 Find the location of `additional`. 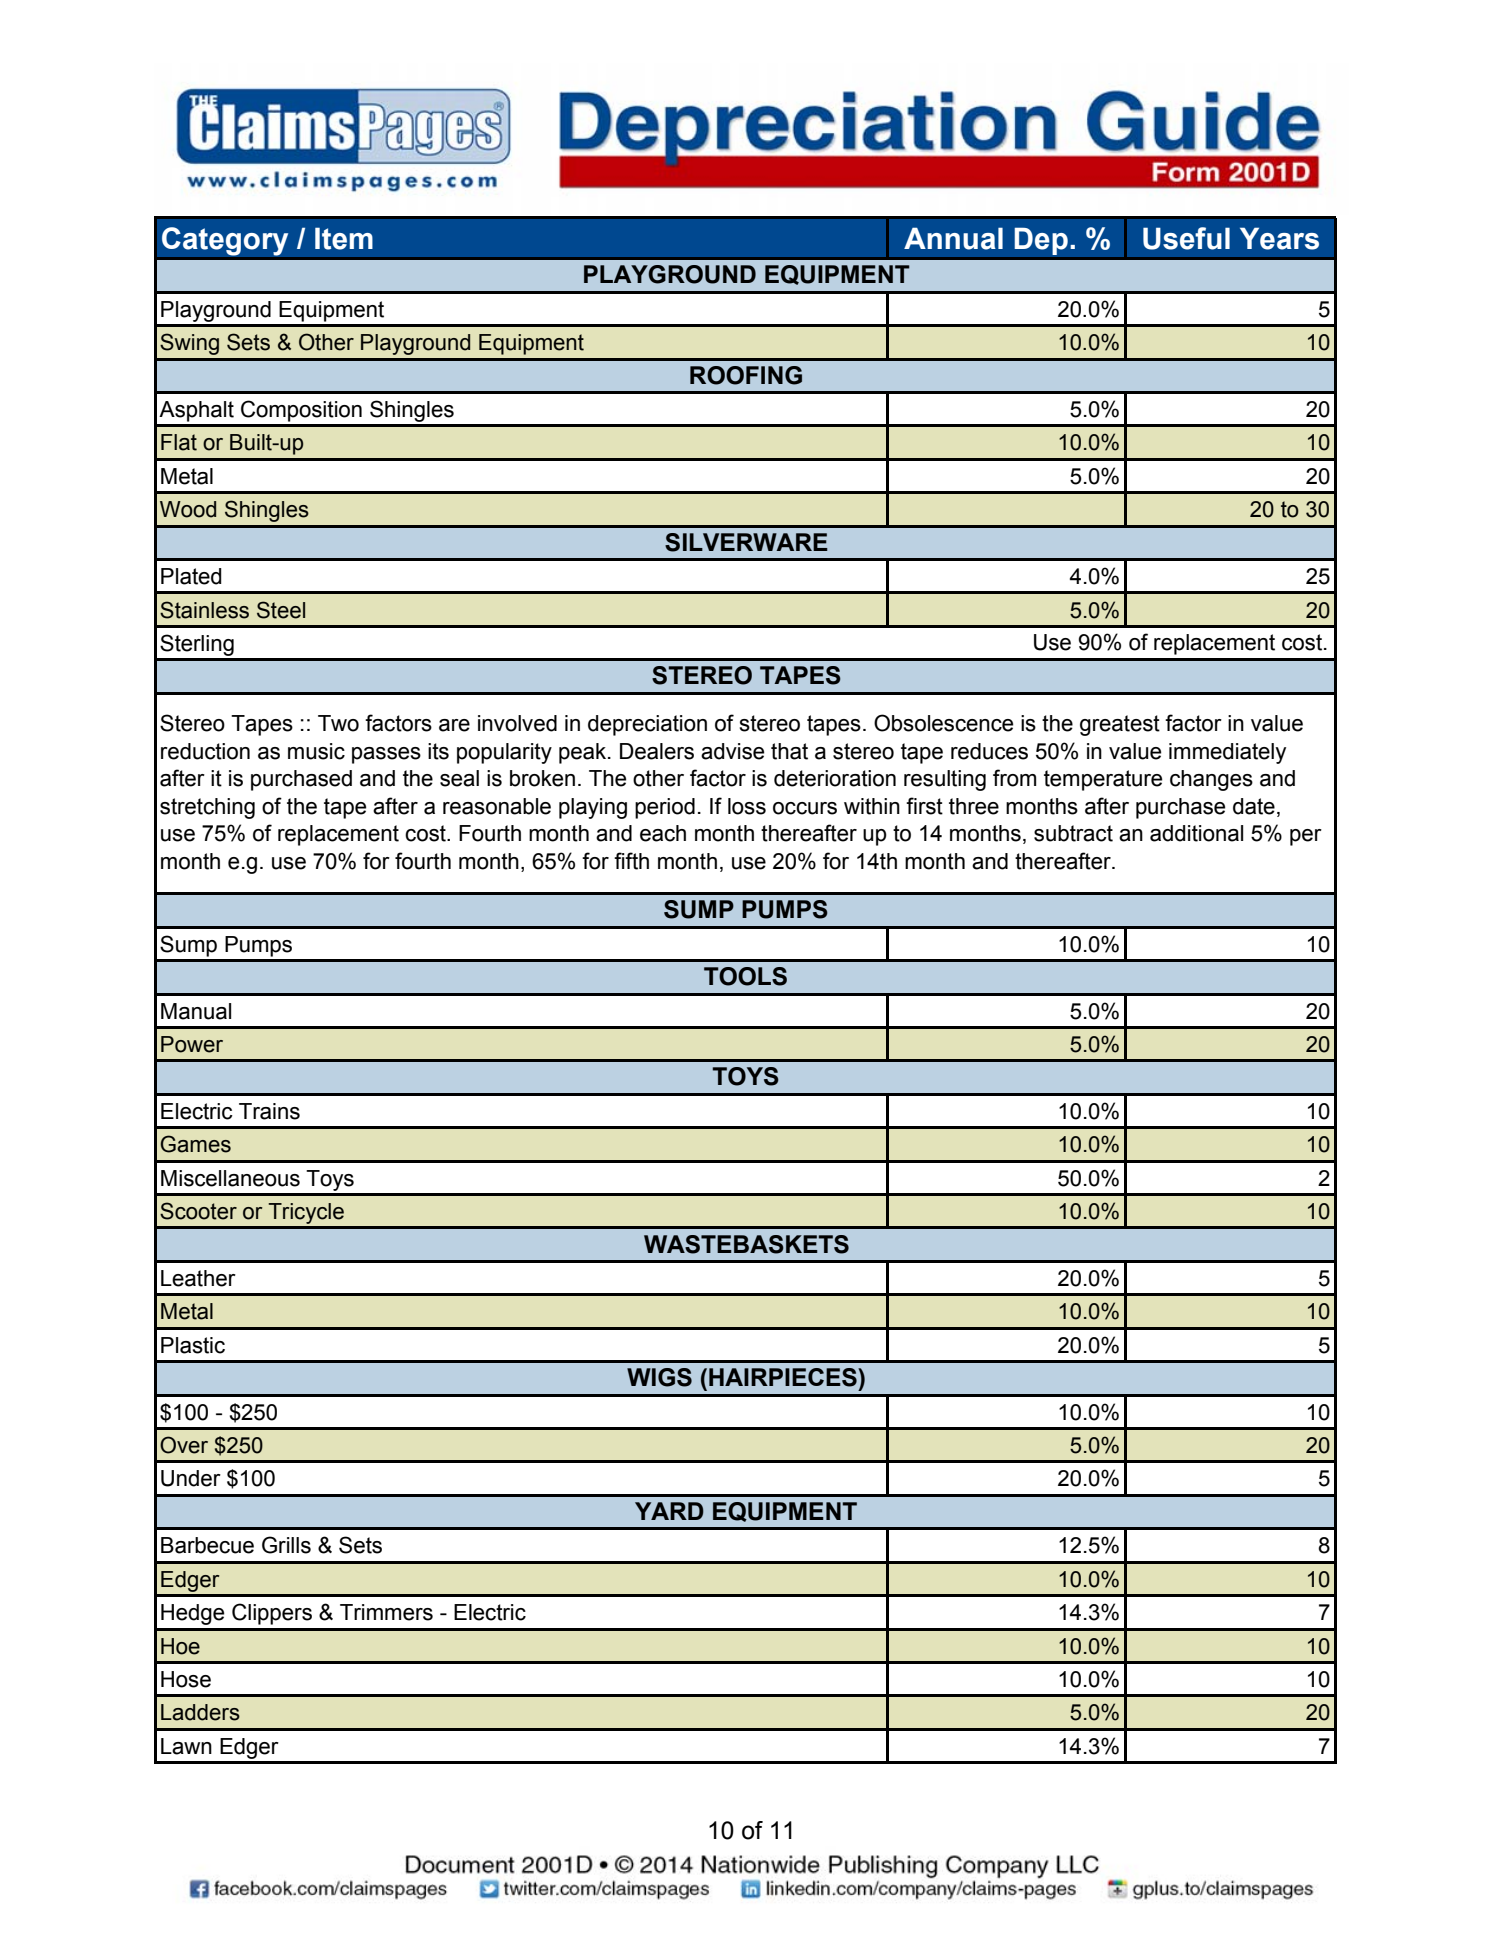

additional is located at coordinates (1196, 833).
